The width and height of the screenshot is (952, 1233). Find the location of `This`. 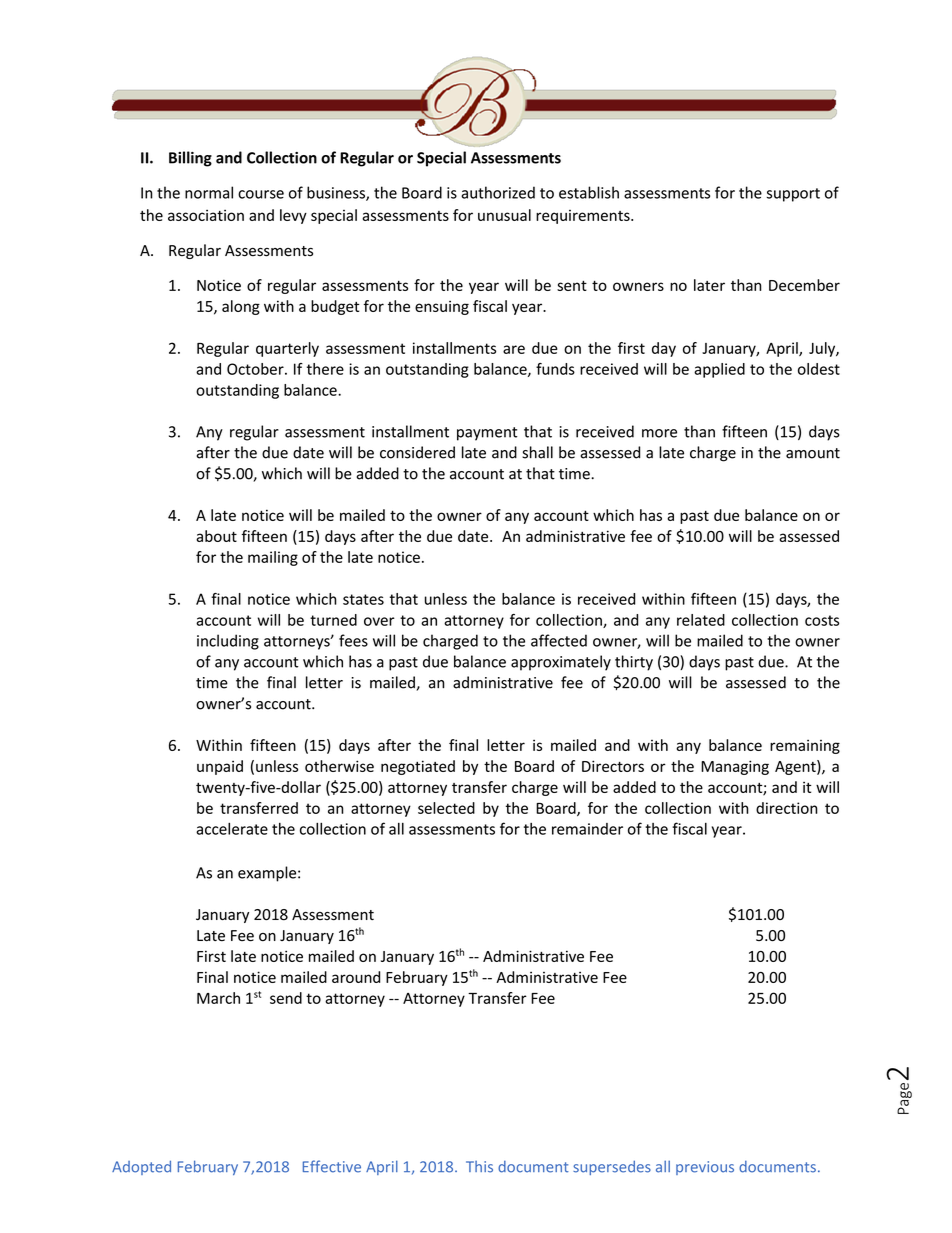

This is located at coordinates (479, 1167).
